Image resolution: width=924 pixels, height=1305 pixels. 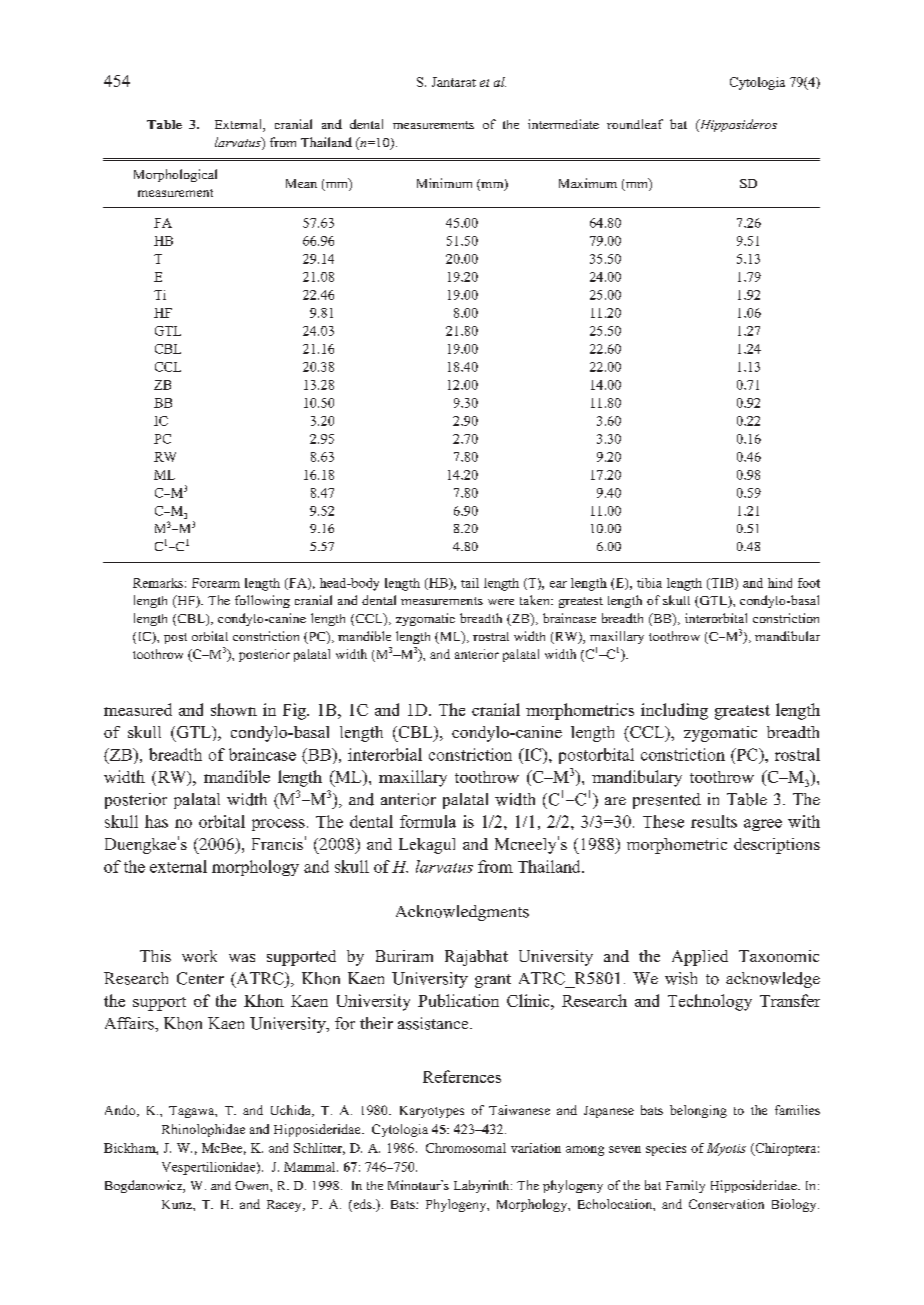 I want to click on Maximum, so click(x=588, y=183).
